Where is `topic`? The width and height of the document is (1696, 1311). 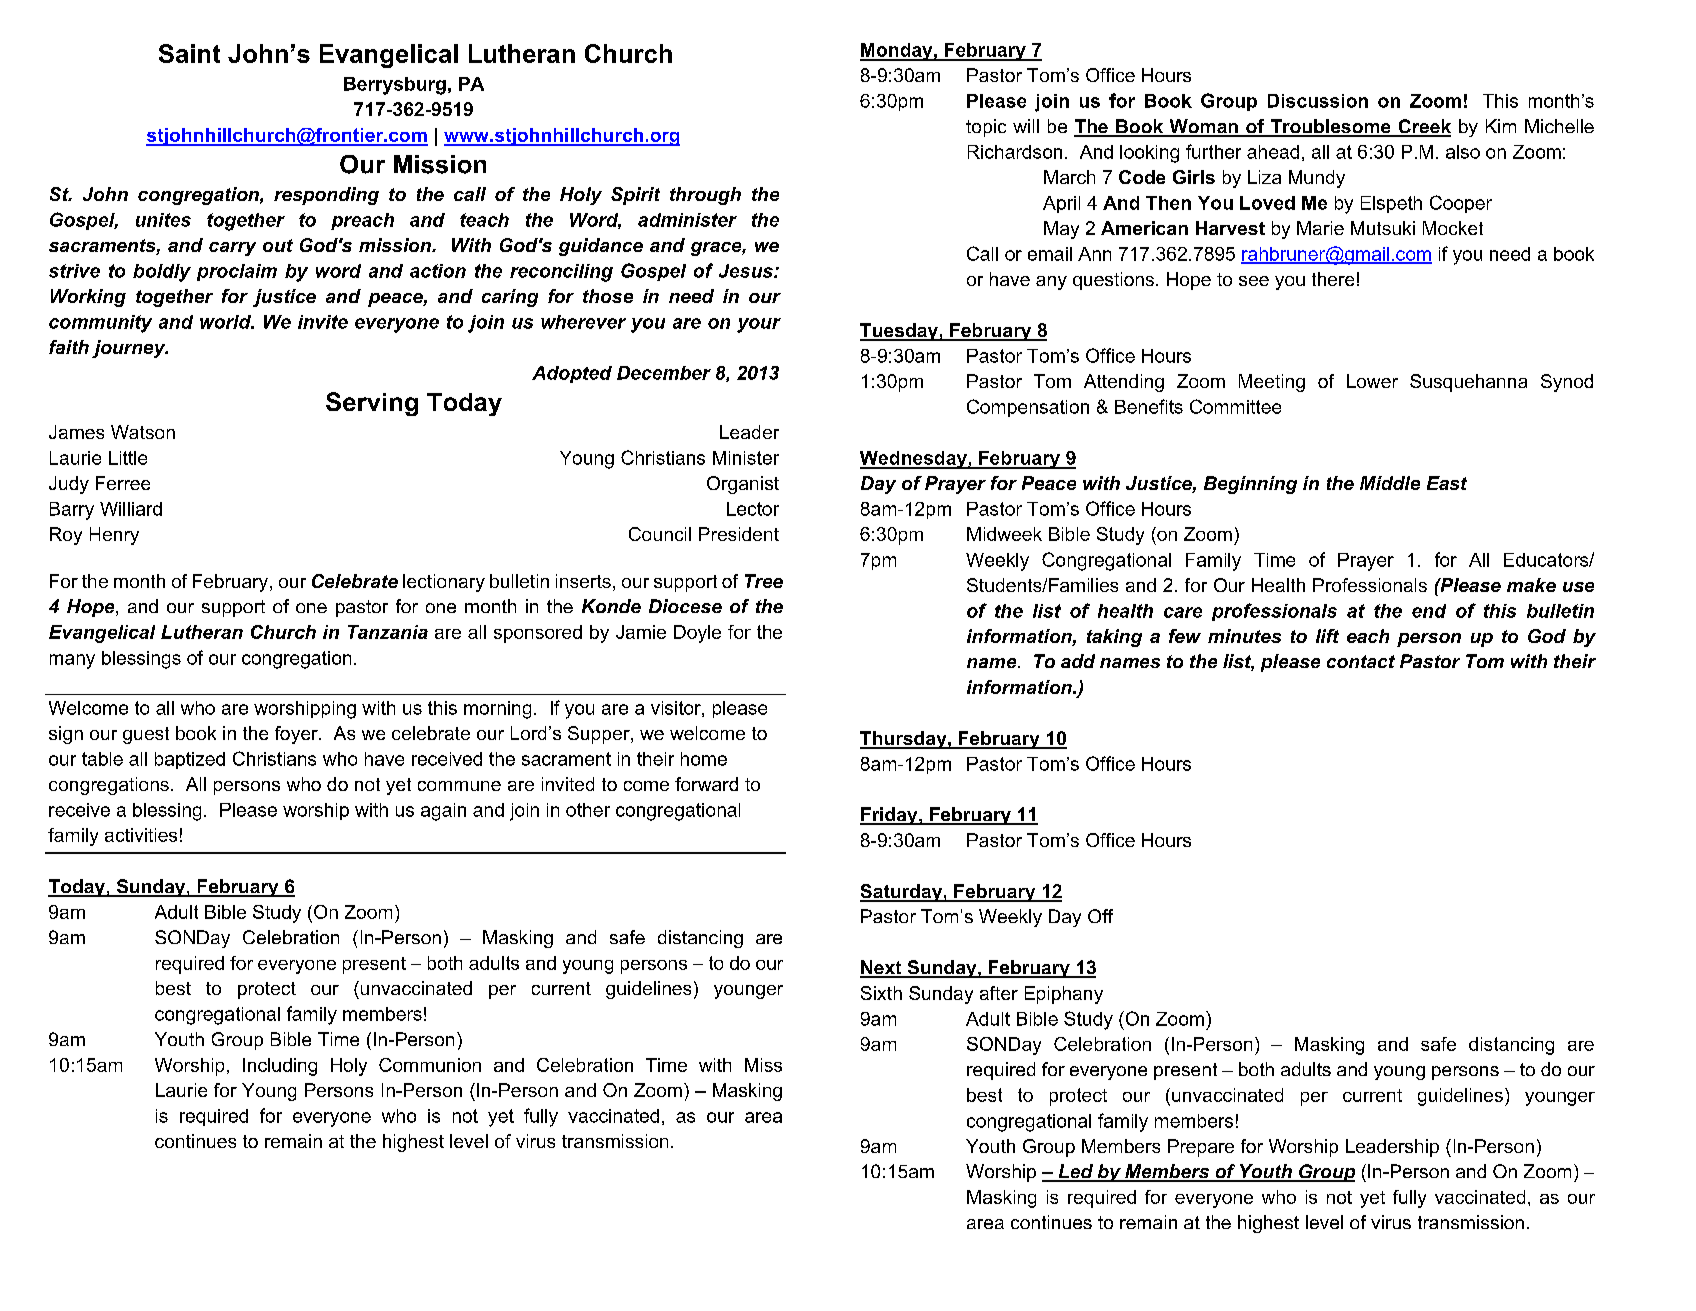
topic is located at coordinates (986, 128).
